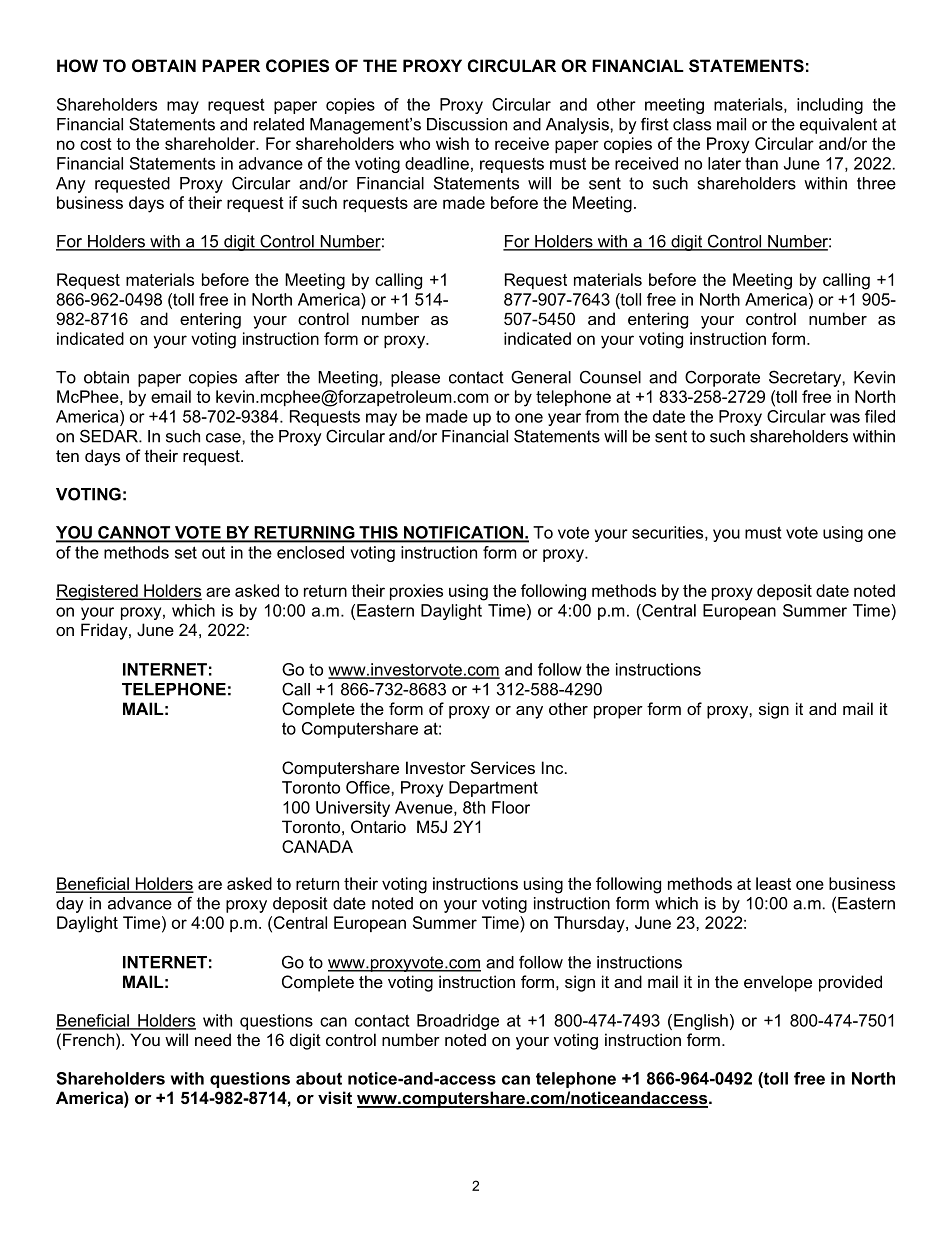  What do you see at coordinates (262, 377) in the image?
I see `after` at bounding box center [262, 377].
